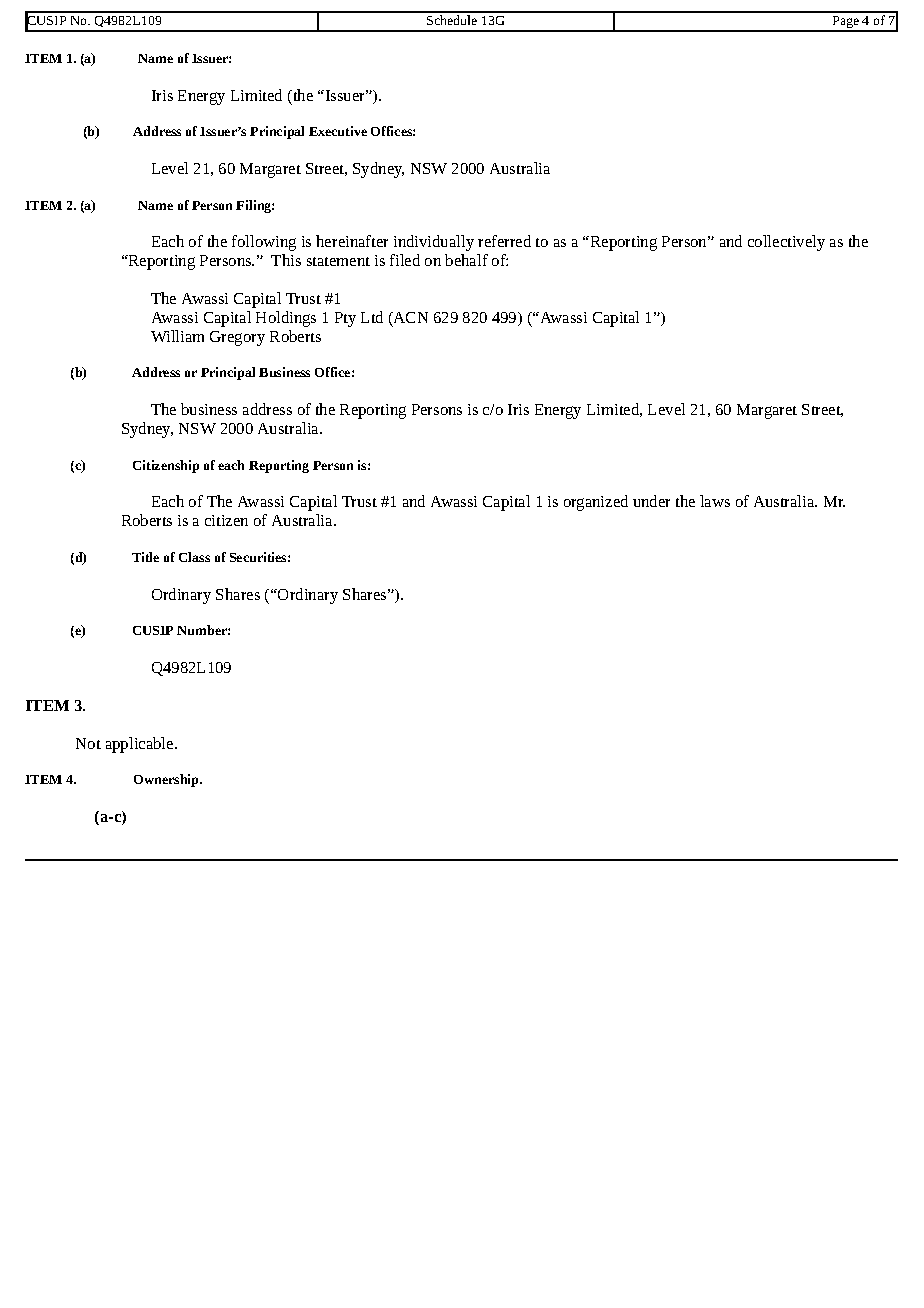 The height and width of the screenshot is (1308, 924). Describe the element at coordinates (177, 336) in the screenshot. I see `William` at that location.
